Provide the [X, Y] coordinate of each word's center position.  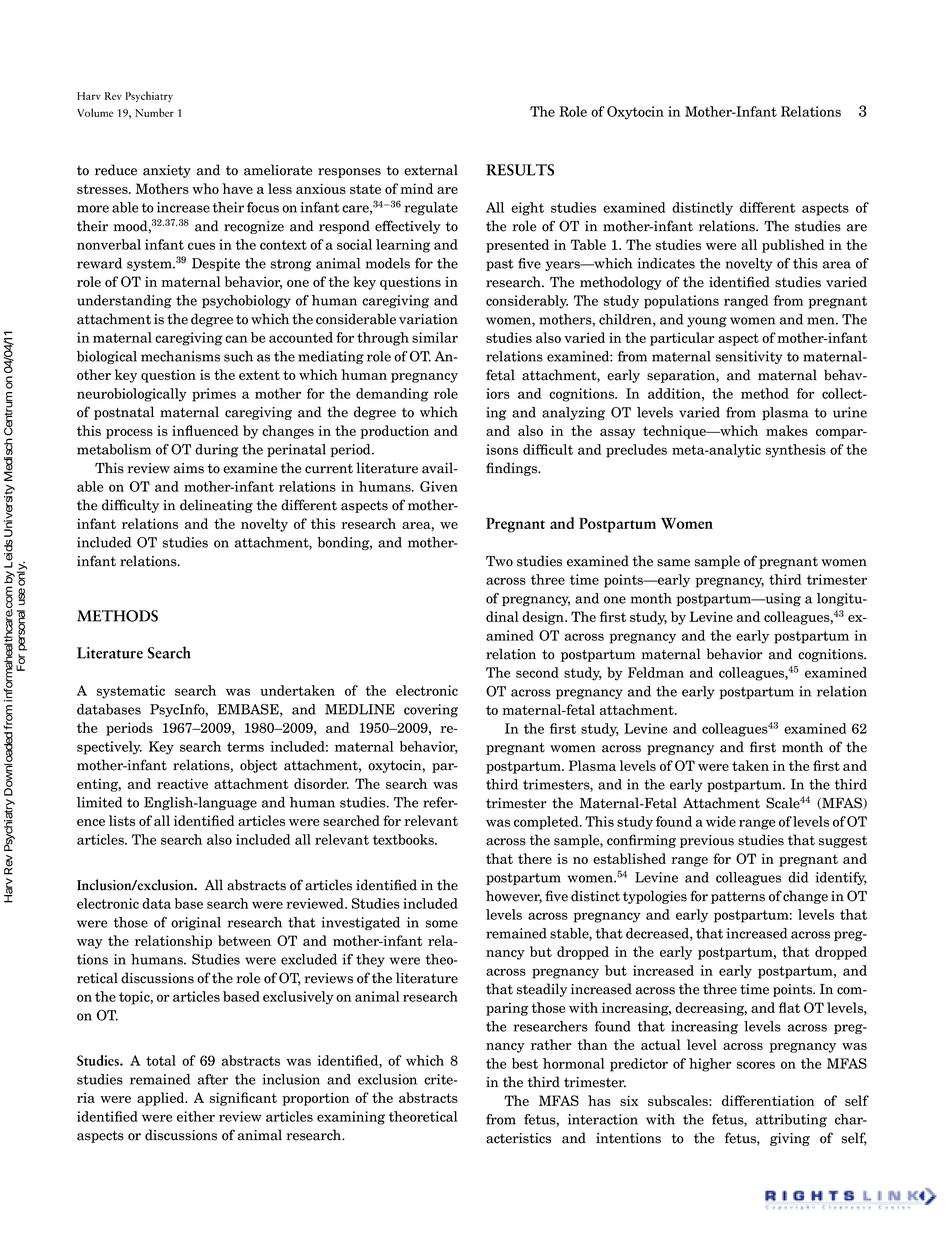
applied [162, 1099]
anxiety [167, 171]
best [525, 1063]
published [793, 246]
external [431, 170]
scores [756, 1065]
